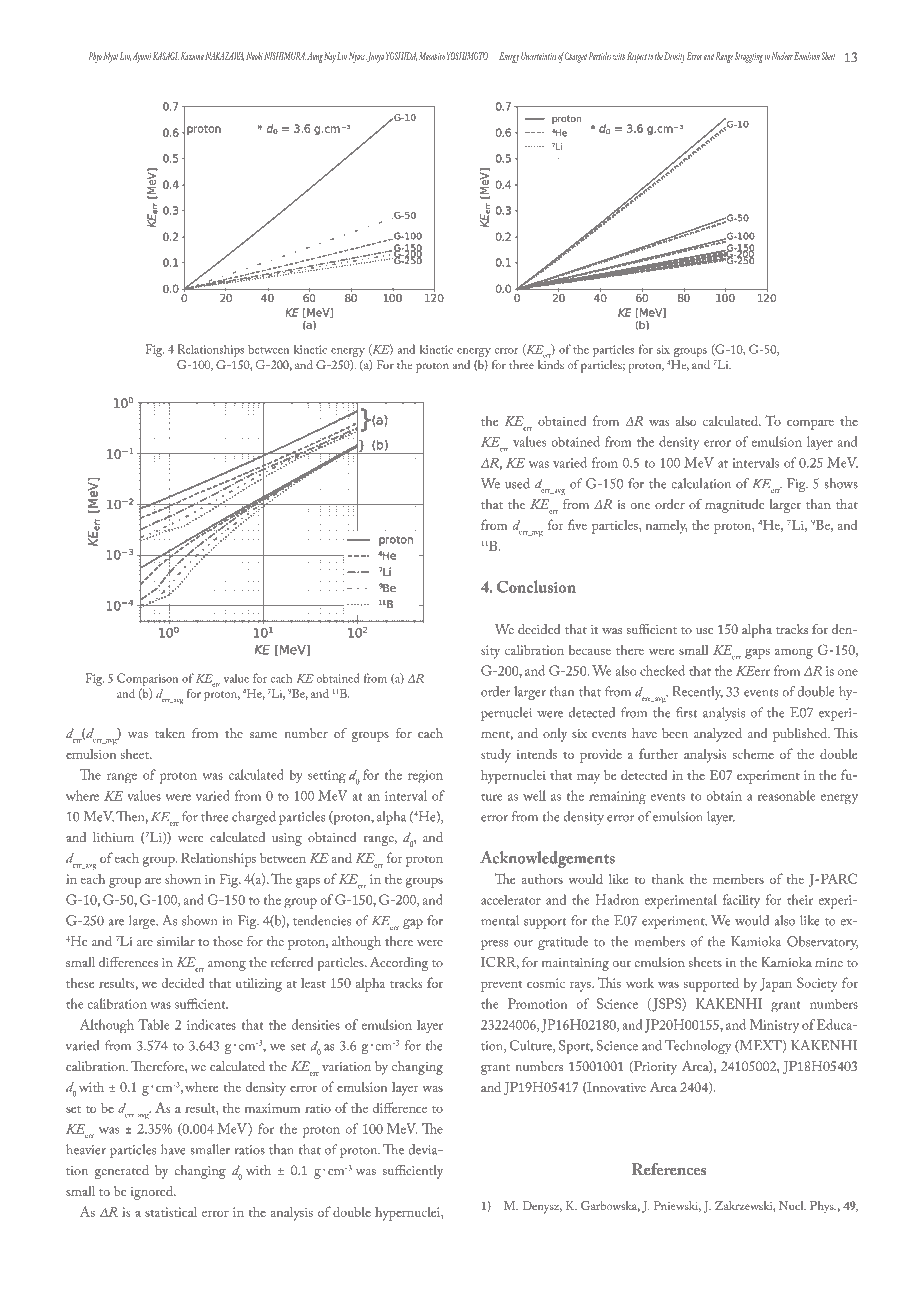 The height and width of the page is (1308, 924). Describe the element at coordinates (192, 56) in the page. I see `Kazuma` at that location.
